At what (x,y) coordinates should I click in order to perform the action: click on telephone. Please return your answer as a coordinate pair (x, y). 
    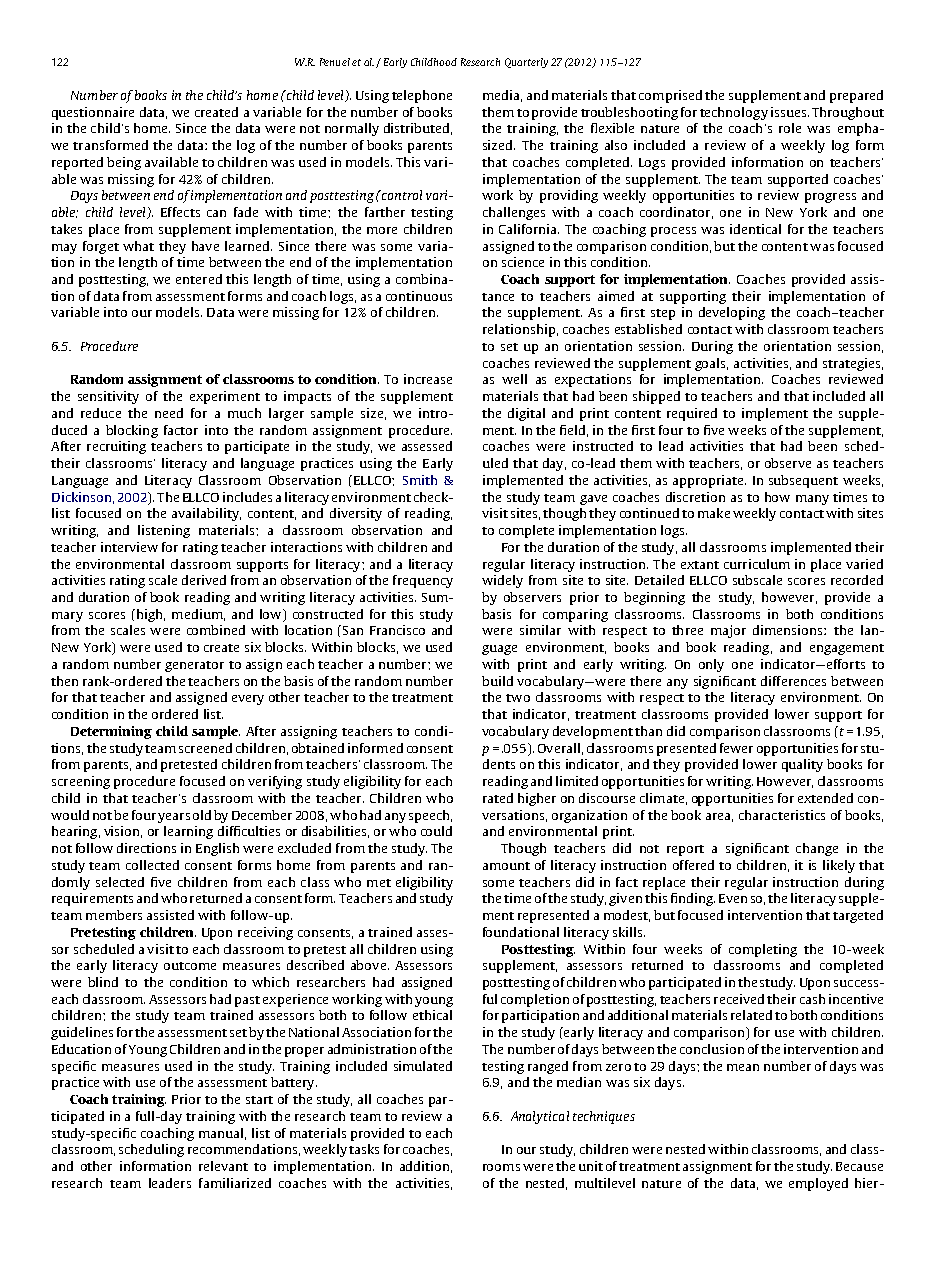
    Looking at the image, I should click on (422, 96).
